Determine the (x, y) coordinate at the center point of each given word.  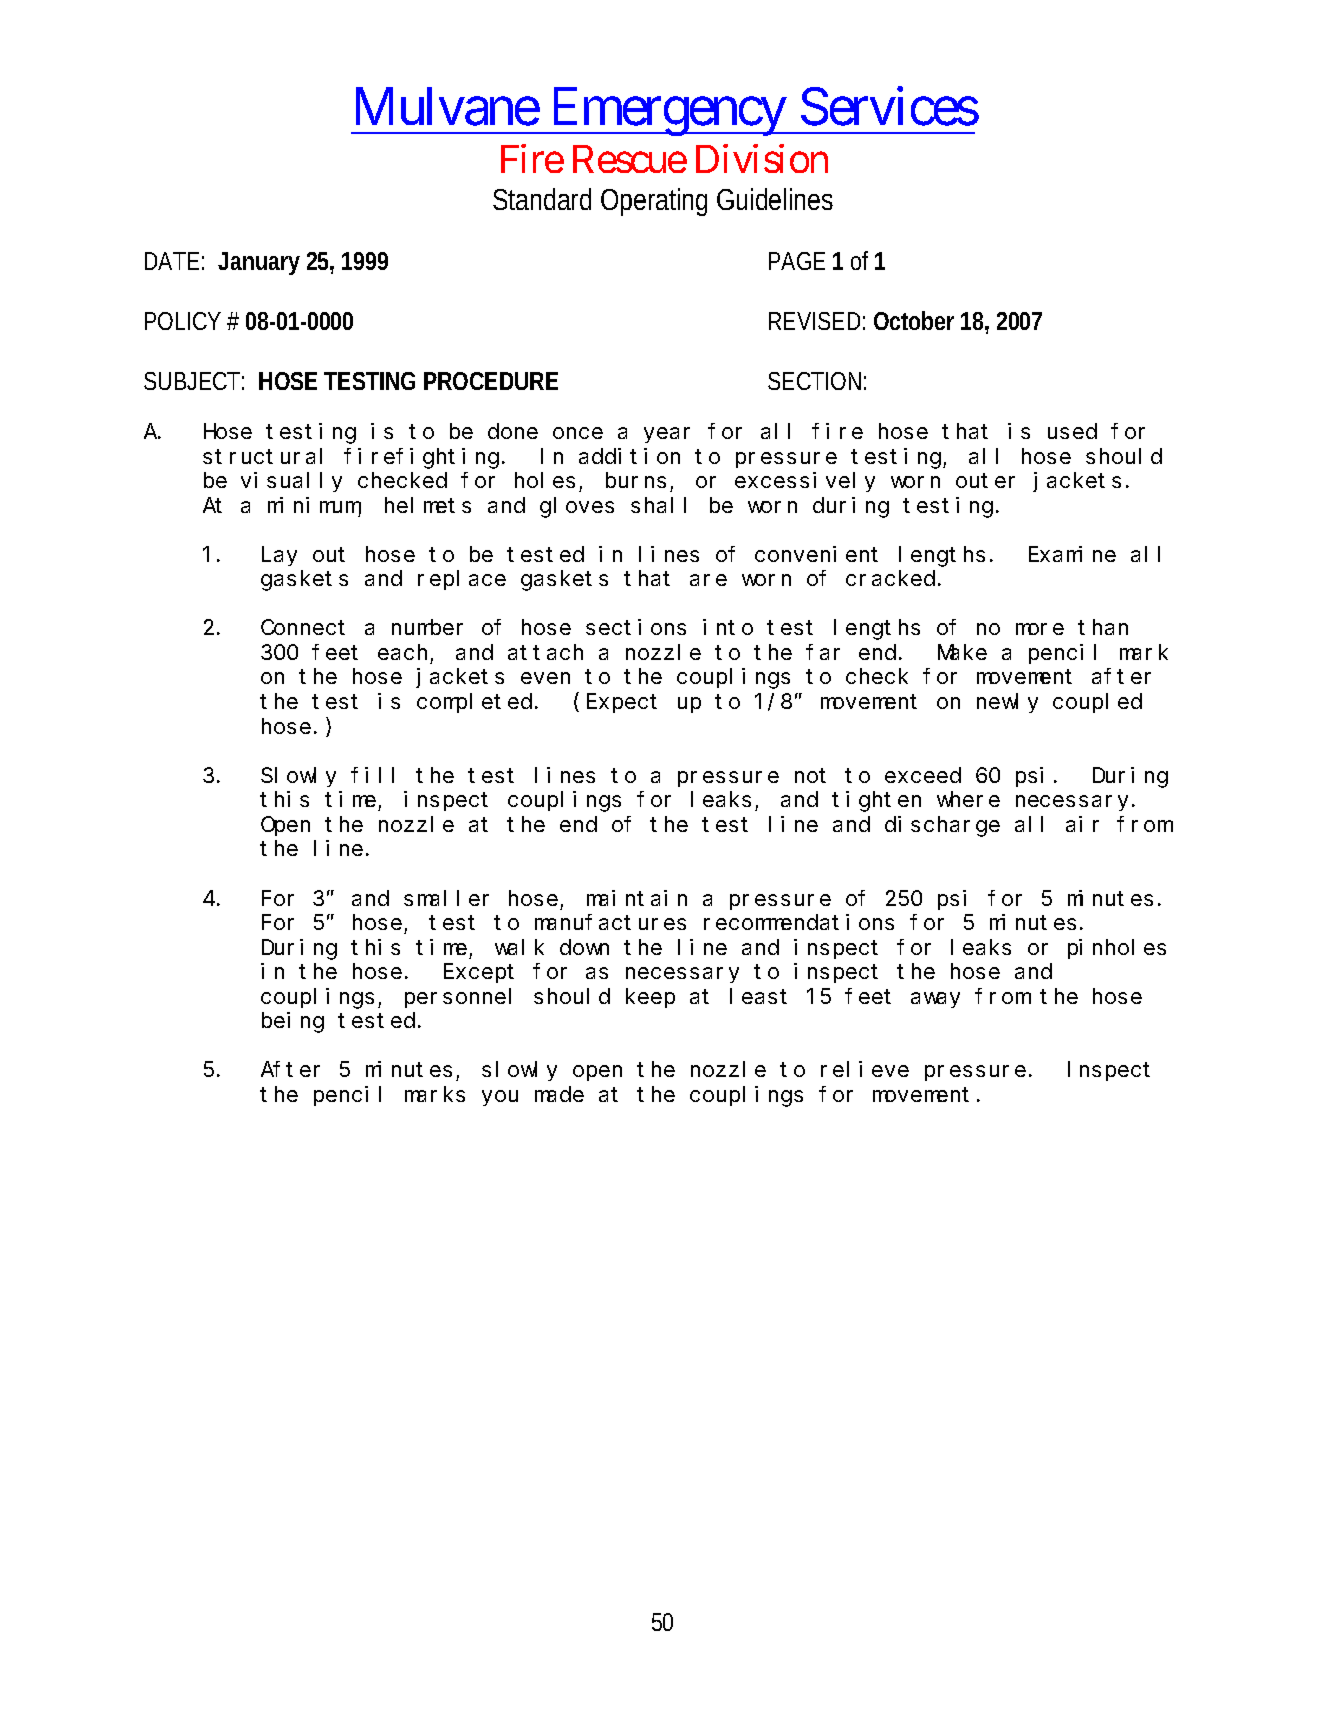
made (559, 1094)
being (293, 1022)
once (578, 433)
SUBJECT (192, 381)
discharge (942, 826)
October (914, 320)
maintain (637, 898)
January (259, 263)
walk (519, 947)
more (1040, 629)
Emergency (667, 112)
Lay (279, 557)
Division (762, 158)
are (708, 580)
